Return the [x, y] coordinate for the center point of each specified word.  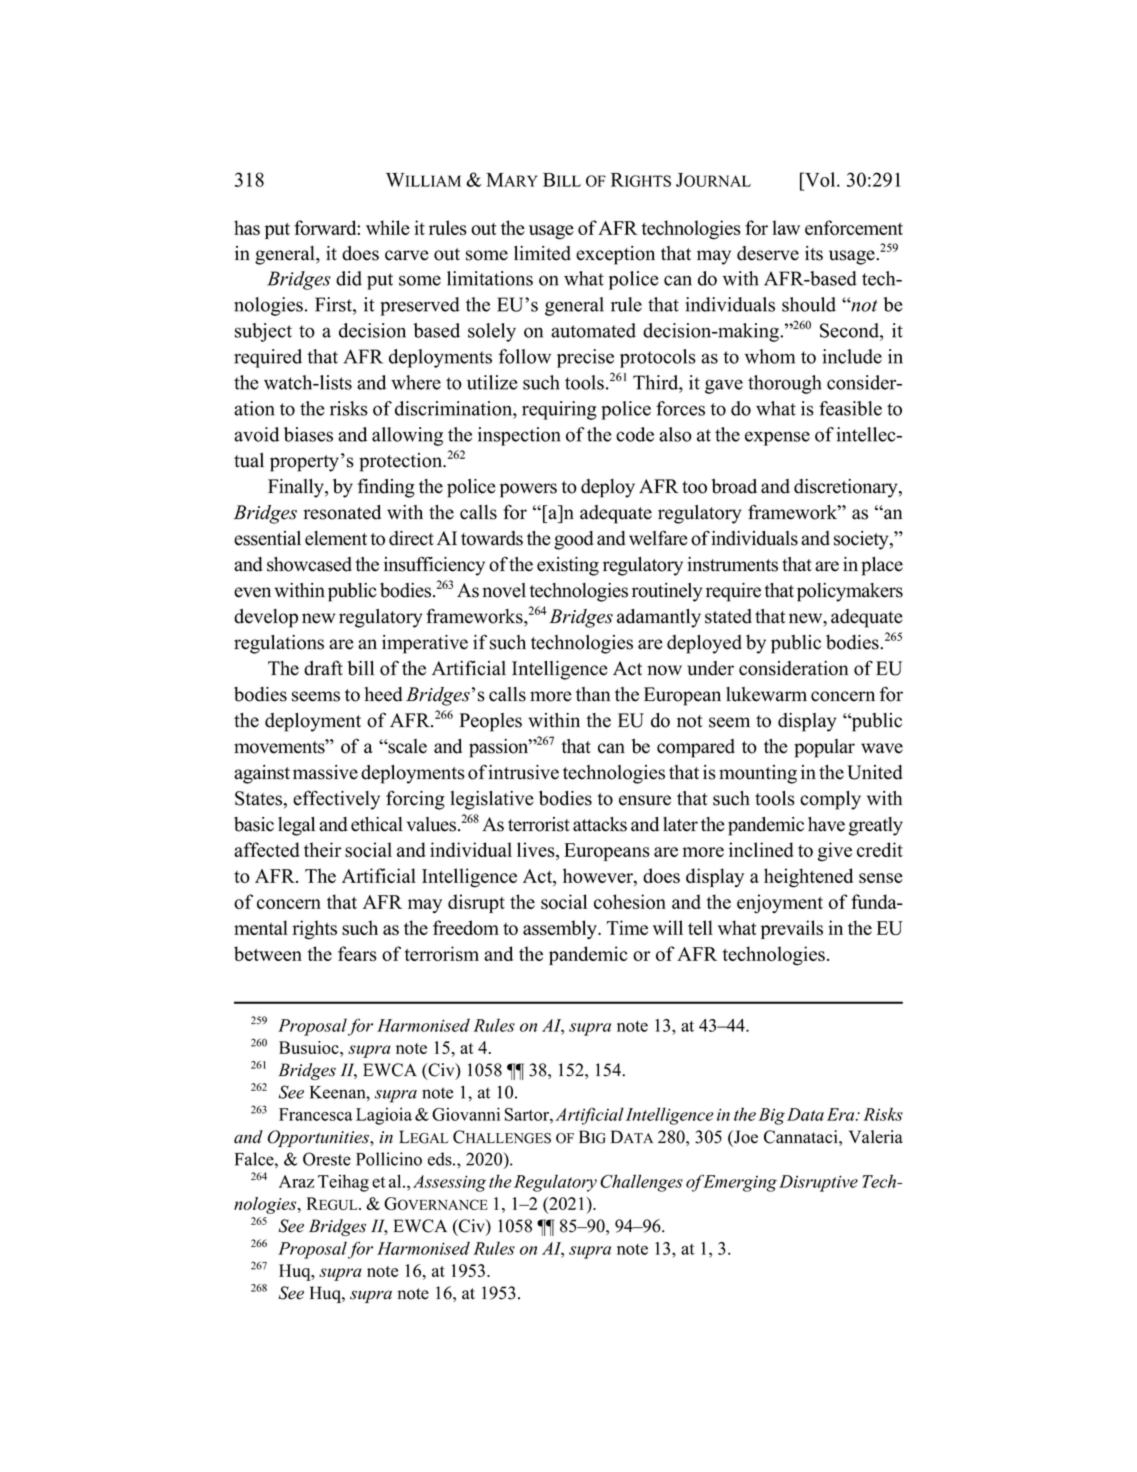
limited [542, 253]
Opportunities [320, 1138]
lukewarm [766, 694]
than [593, 694]
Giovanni [466, 1114]
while [388, 227]
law [786, 227]
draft [323, 668]
